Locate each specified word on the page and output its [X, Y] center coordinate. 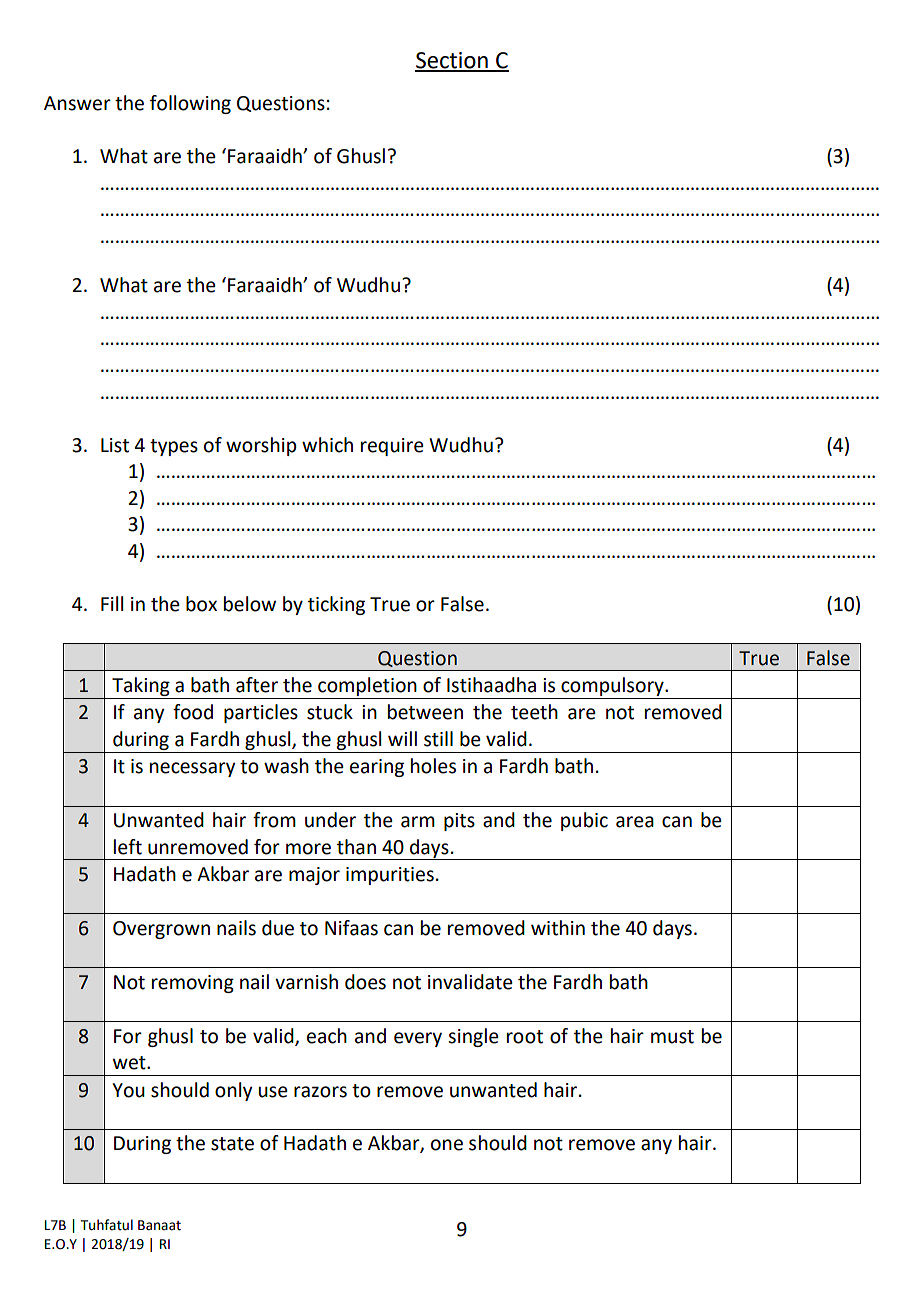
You [128, 1090]
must [672, 1037]
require [392, 447]
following [190, 104]
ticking [336, 605]
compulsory [612, 688]
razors [320, 1092]
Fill [112, 603]
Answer [77, 103]
